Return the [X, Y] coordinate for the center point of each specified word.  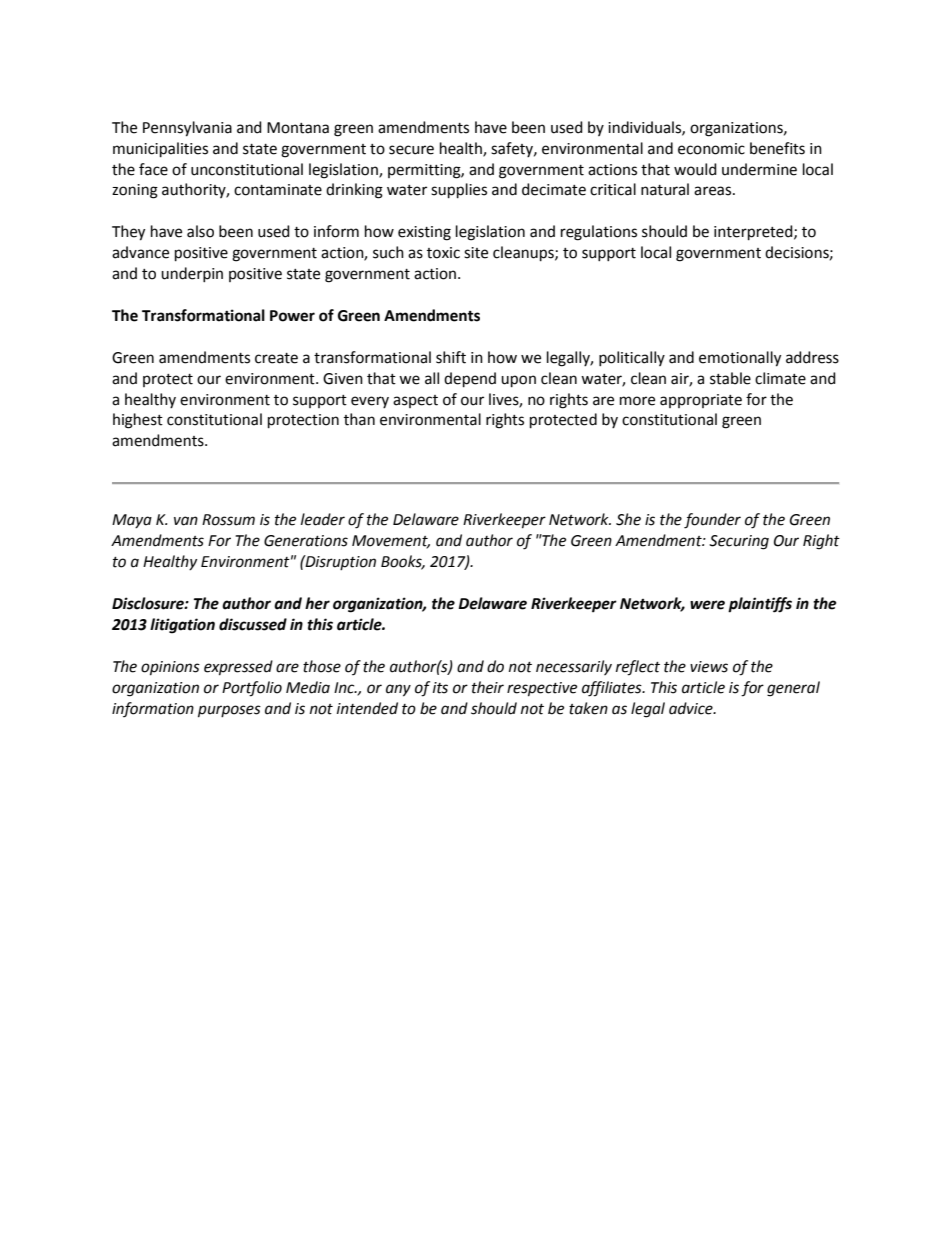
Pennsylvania [187, 129]
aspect [415, 401]
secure [411, 150]
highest [138, 421]
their [488, 687]
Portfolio [252, 689]
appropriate [701, 401]
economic [711, 149]
